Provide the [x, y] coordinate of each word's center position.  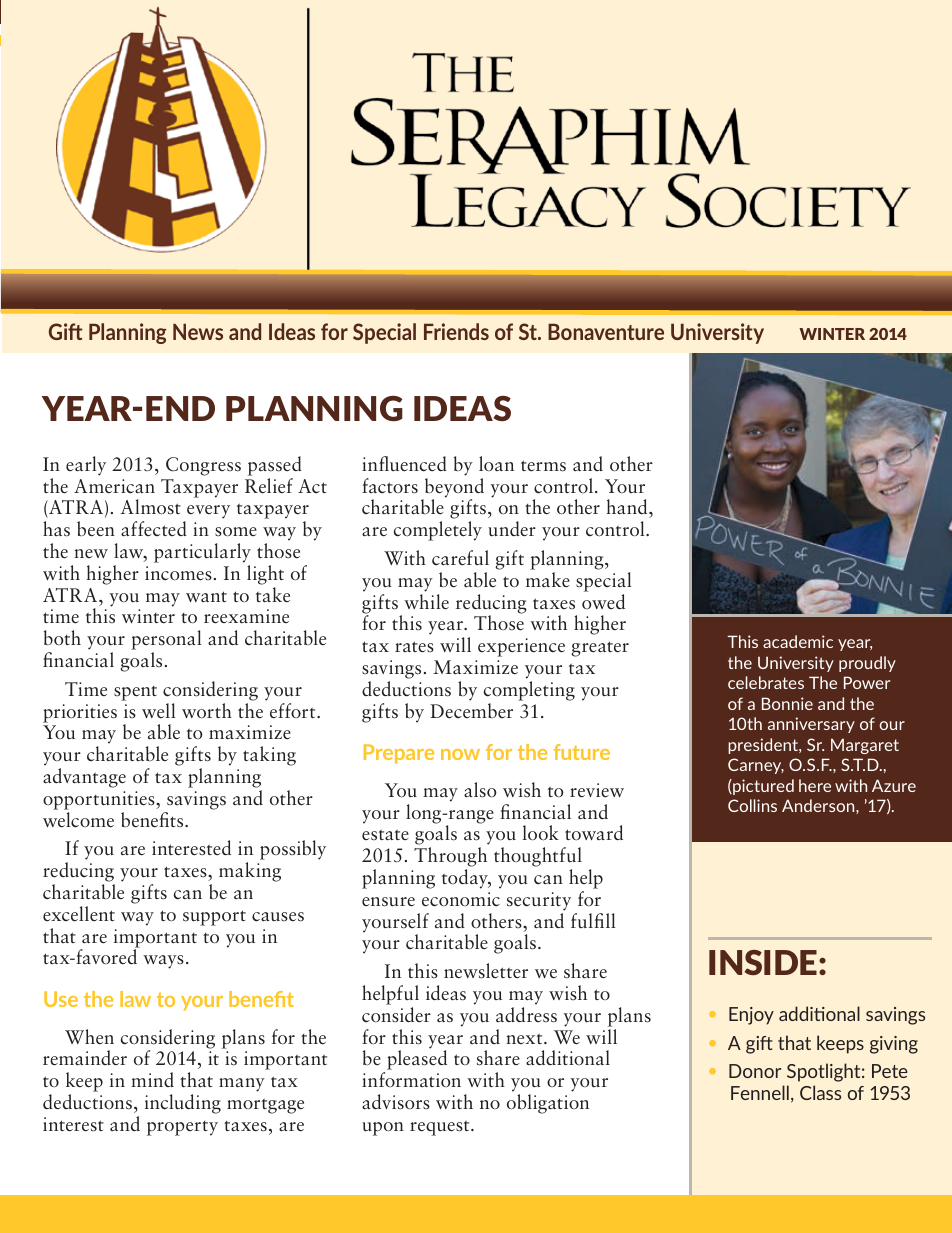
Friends [456, 331]
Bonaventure [606, 331]
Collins [752, 805]
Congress [203, 466]
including [183, 1104]
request [441, 1128]
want [206, 597]
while [426, 602]
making [250, 872]
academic [798, 641]
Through [450, 858]
